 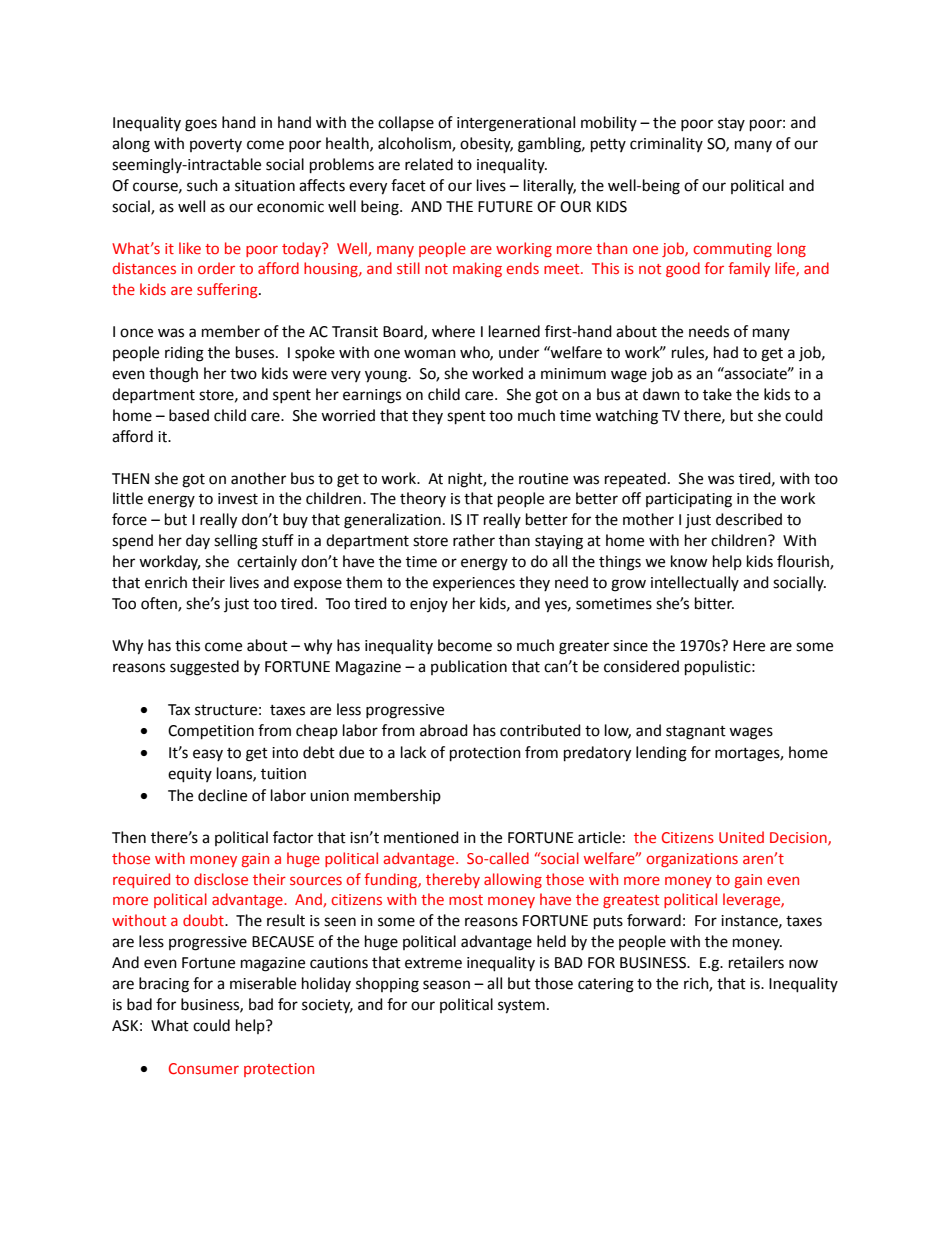 I want to click on criminality, so click(x=666, y=144).
